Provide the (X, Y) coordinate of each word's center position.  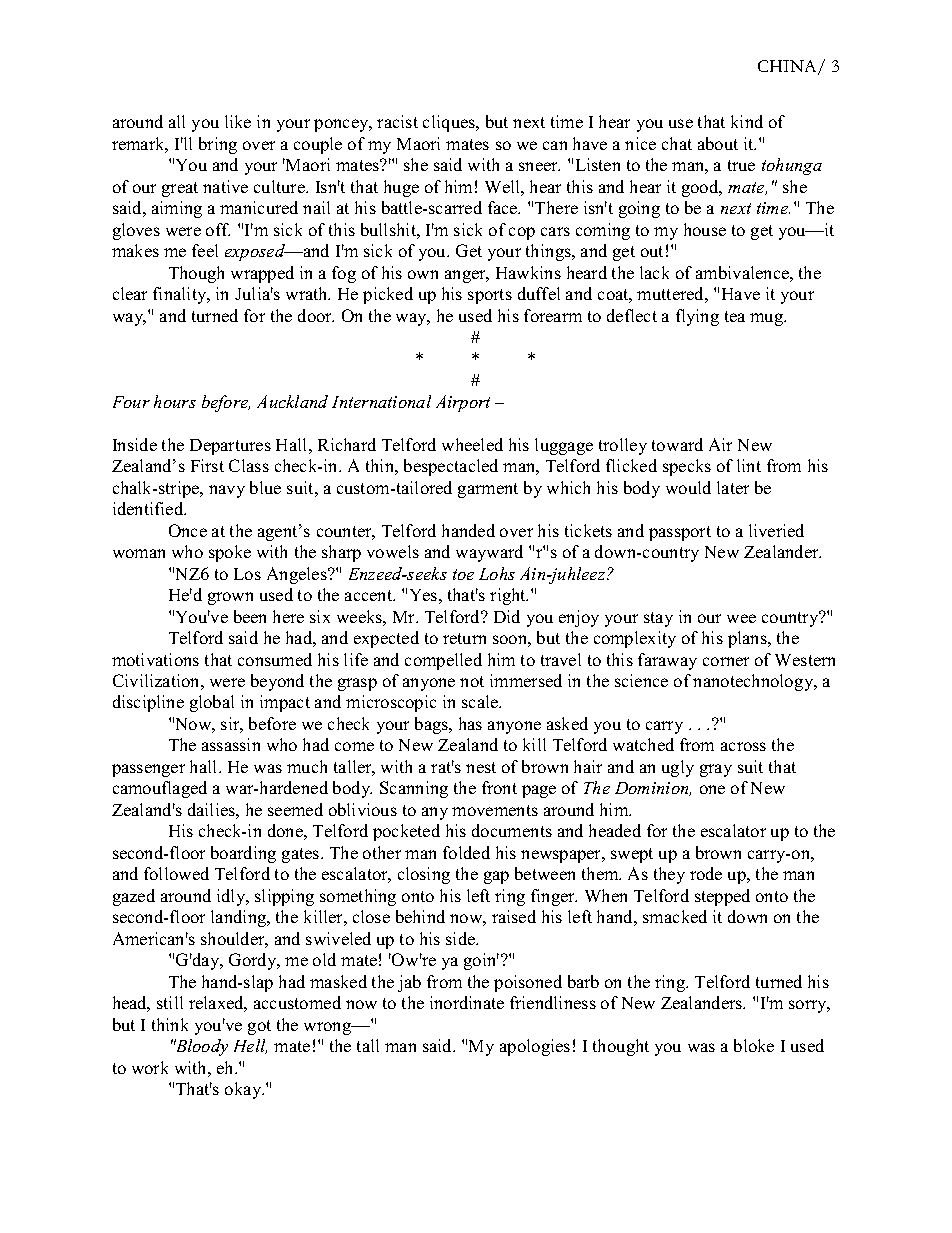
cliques (450, 123)
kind (747, 121)
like (238, 121)
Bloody (201, 1047)
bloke (754, 1045)
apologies (535, 1047)
